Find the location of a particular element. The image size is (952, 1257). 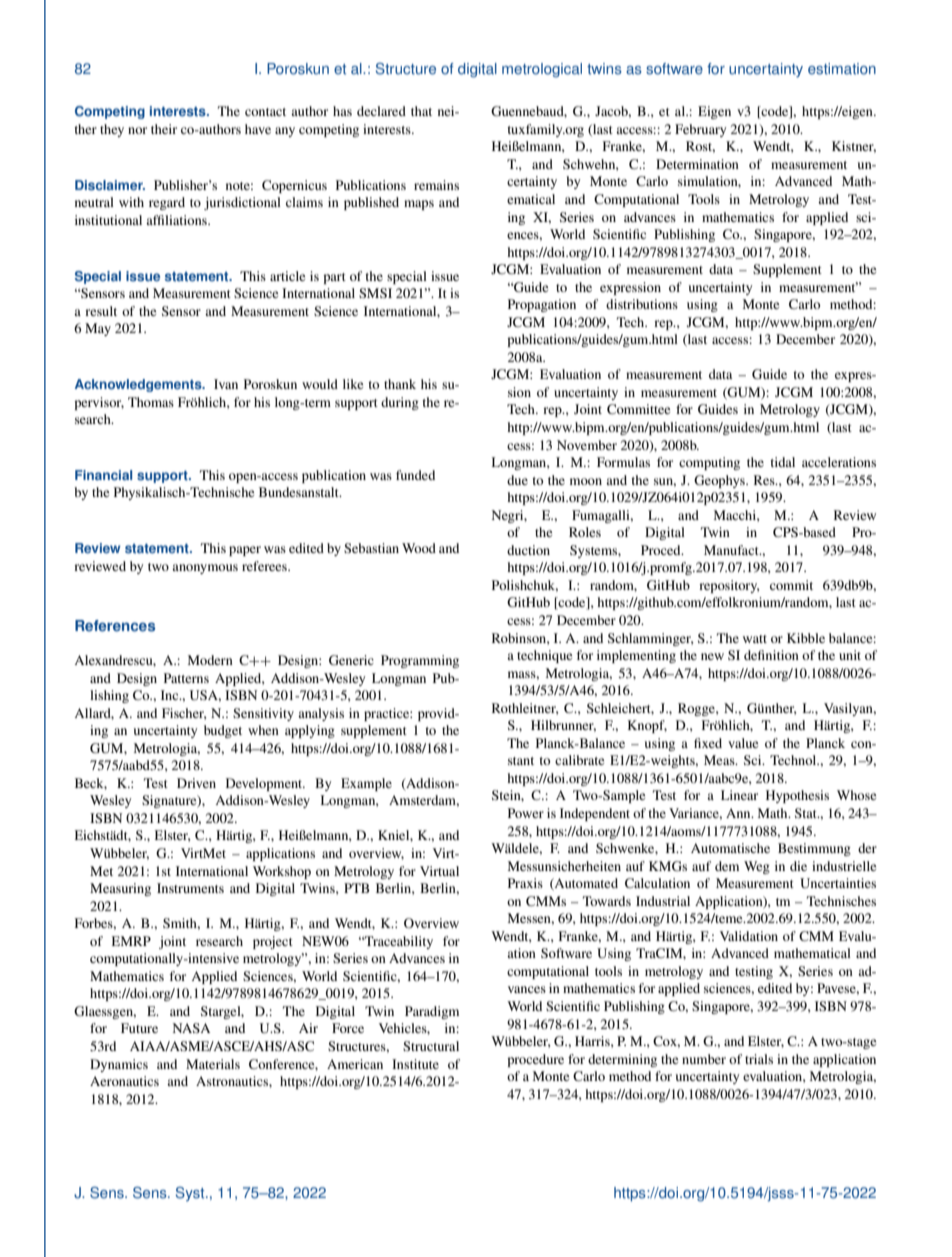

Rost is located at coordinates (700, 147).
